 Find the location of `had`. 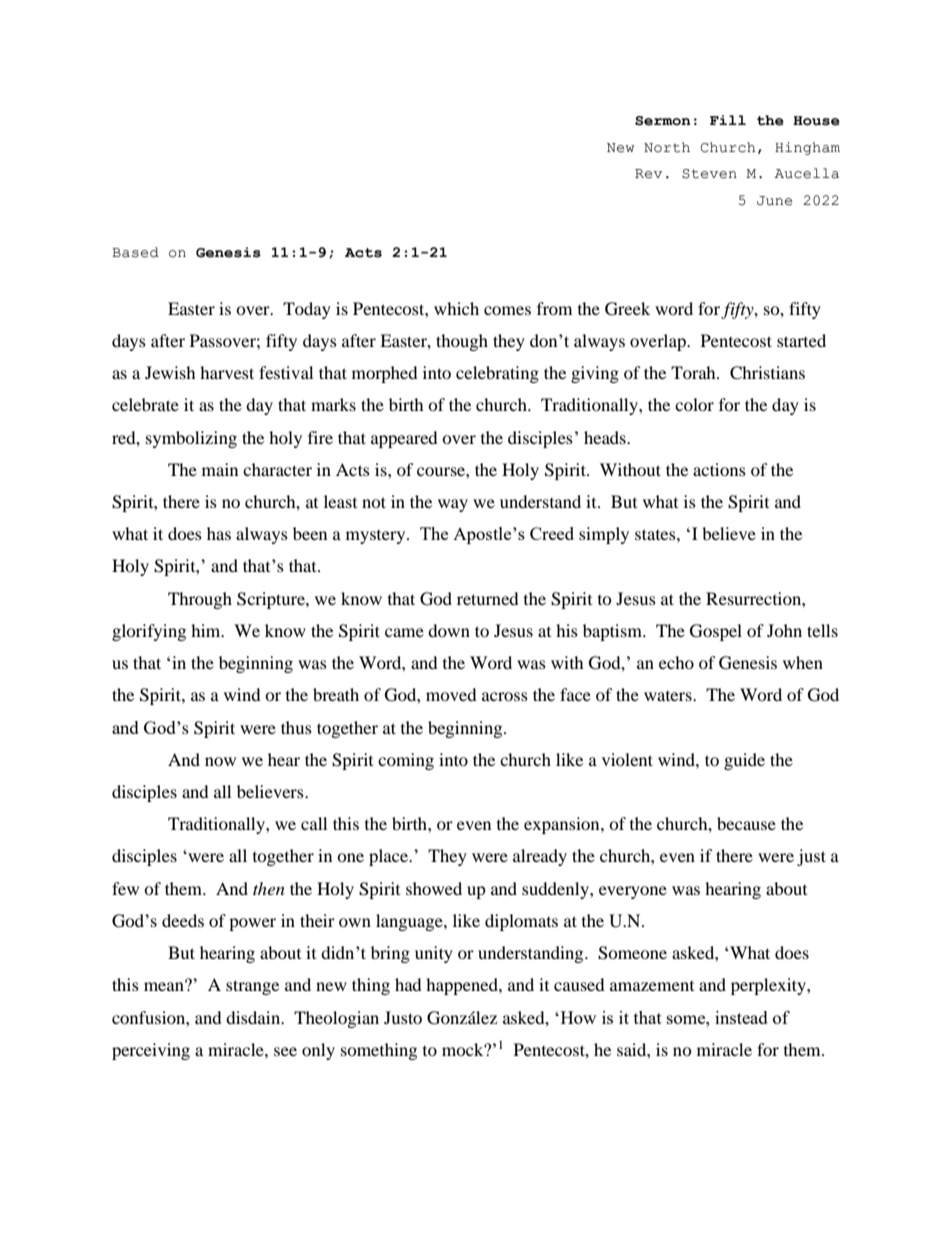

had is located at coordinates (408, 984).
